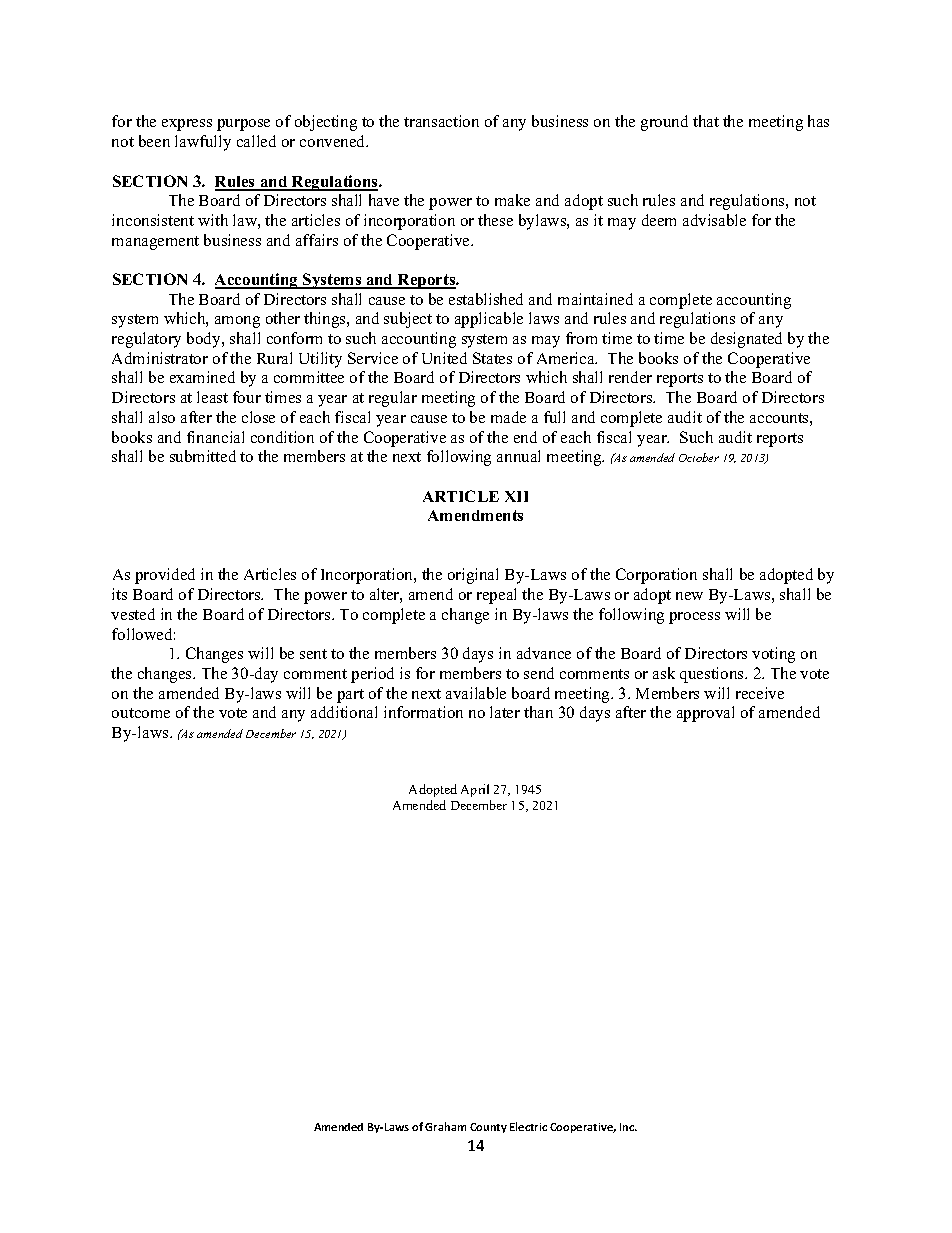 Image resolution: width=952 pixels, height=1233 pixels. What do you see at coordinates (496, 596) in the screenshot?
I see `repeal` at bounding box center [496, 596].
